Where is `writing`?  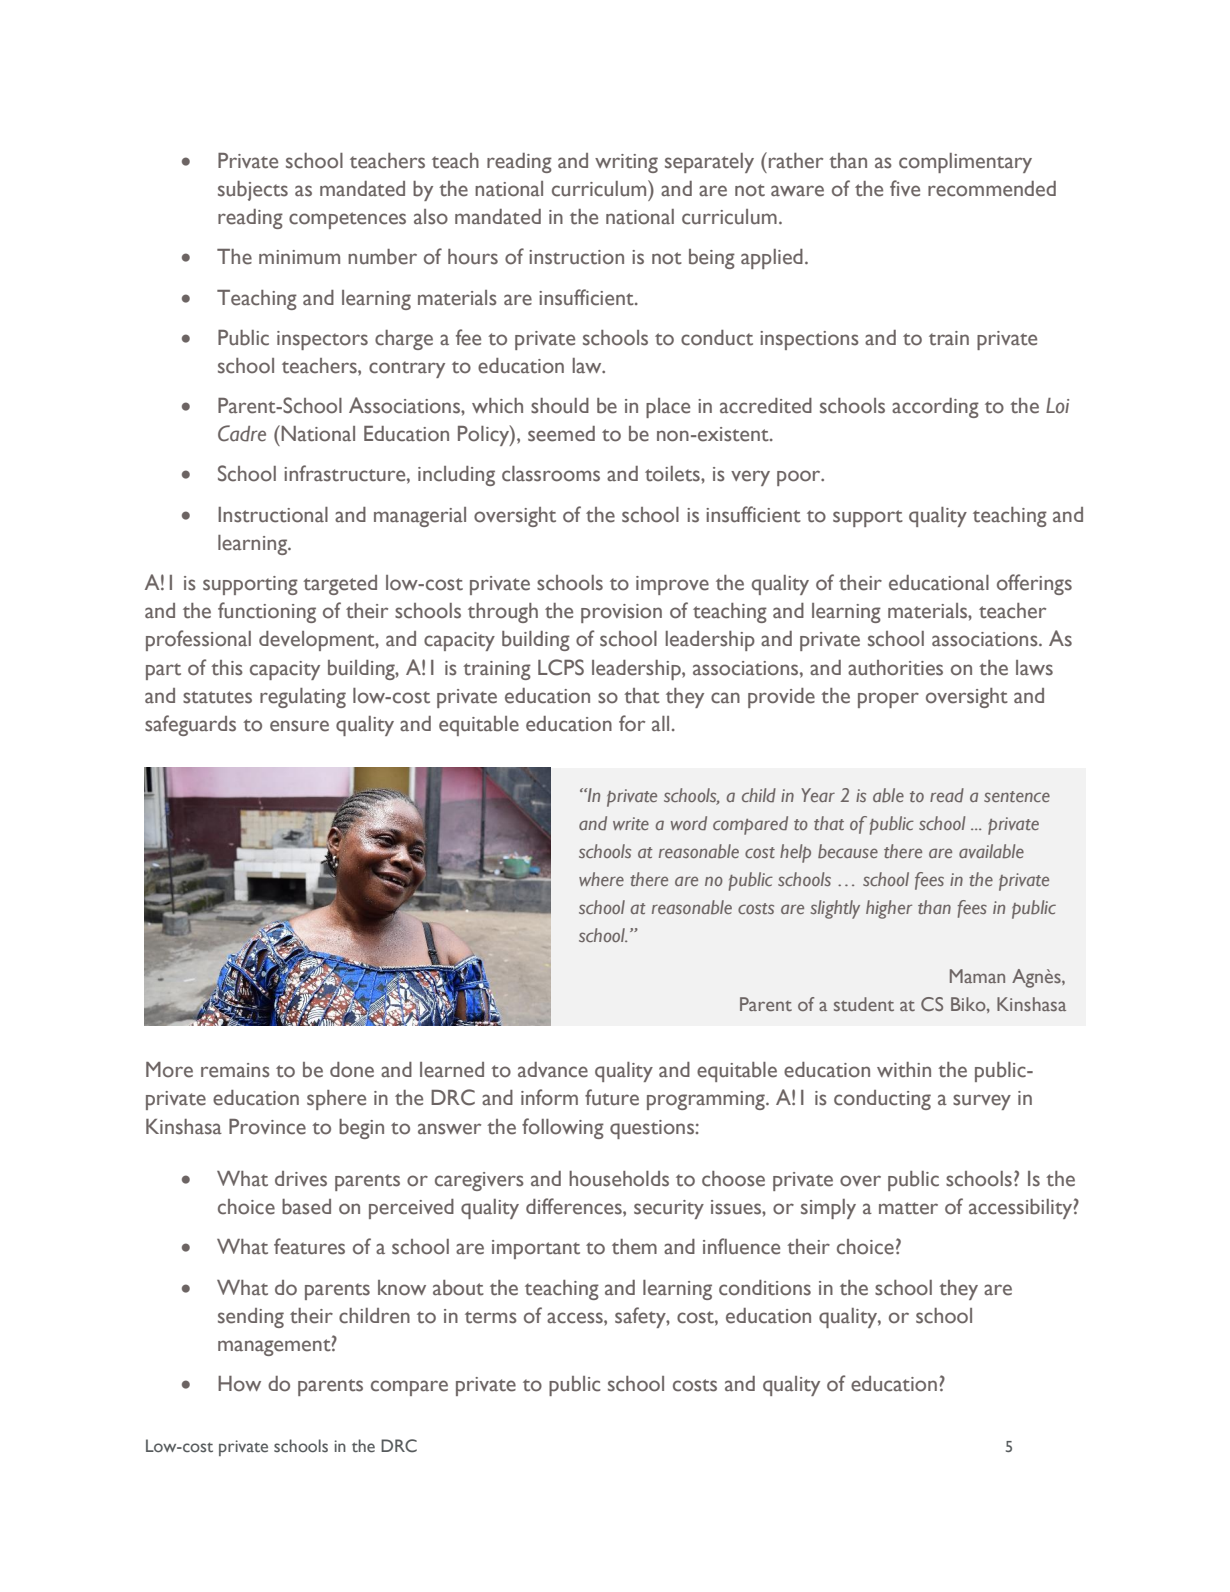 writing is located at coordinates (626, 163).
